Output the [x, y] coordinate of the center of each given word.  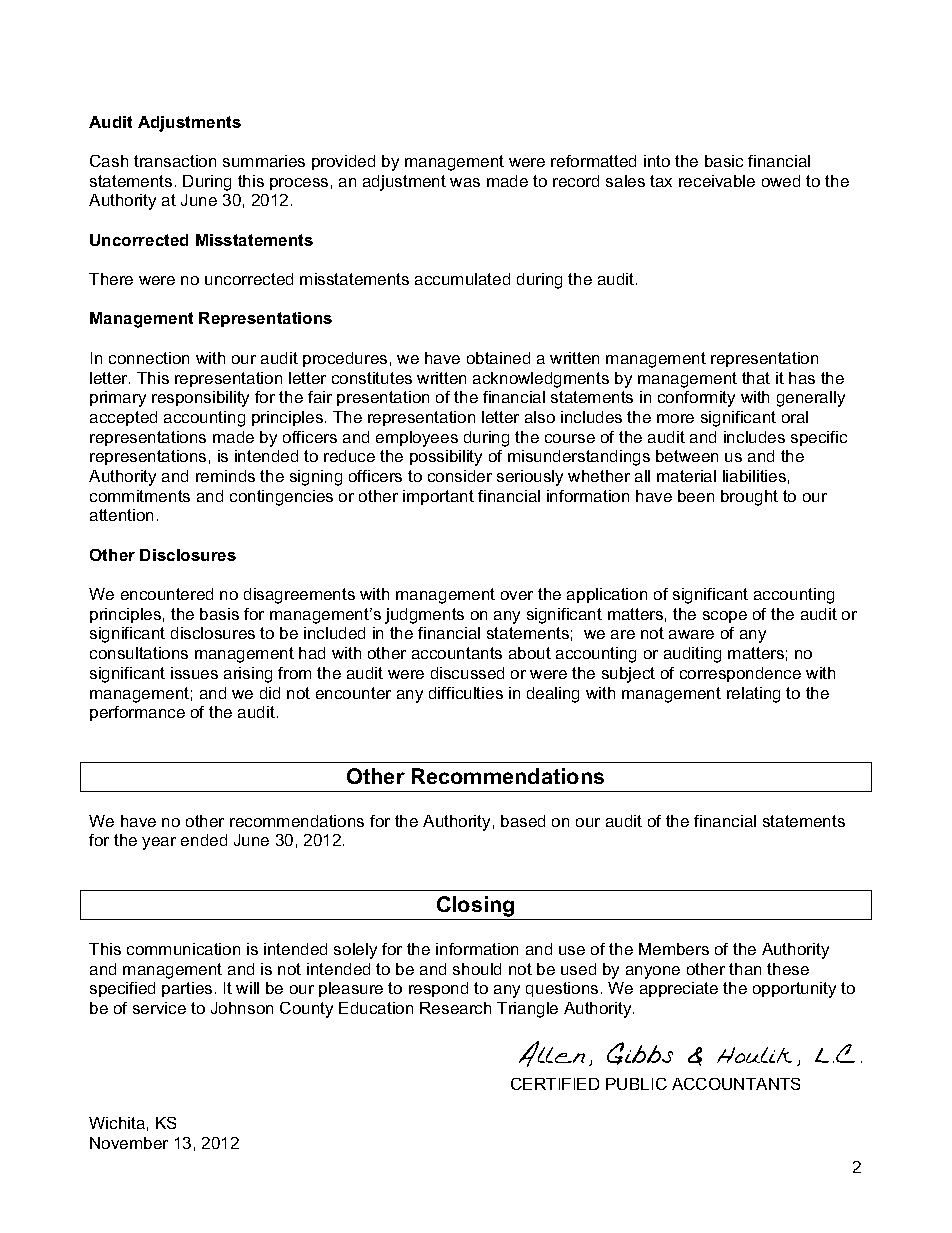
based [523, 821]
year [159, 843]
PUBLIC [636, 1084]
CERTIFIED [555, 1084]
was [465, 182]
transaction [175, 161]
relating [753, 695]
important [438, 497]
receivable [717, 181]
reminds [225, 476]
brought [749, 498]
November [129, 1143]
